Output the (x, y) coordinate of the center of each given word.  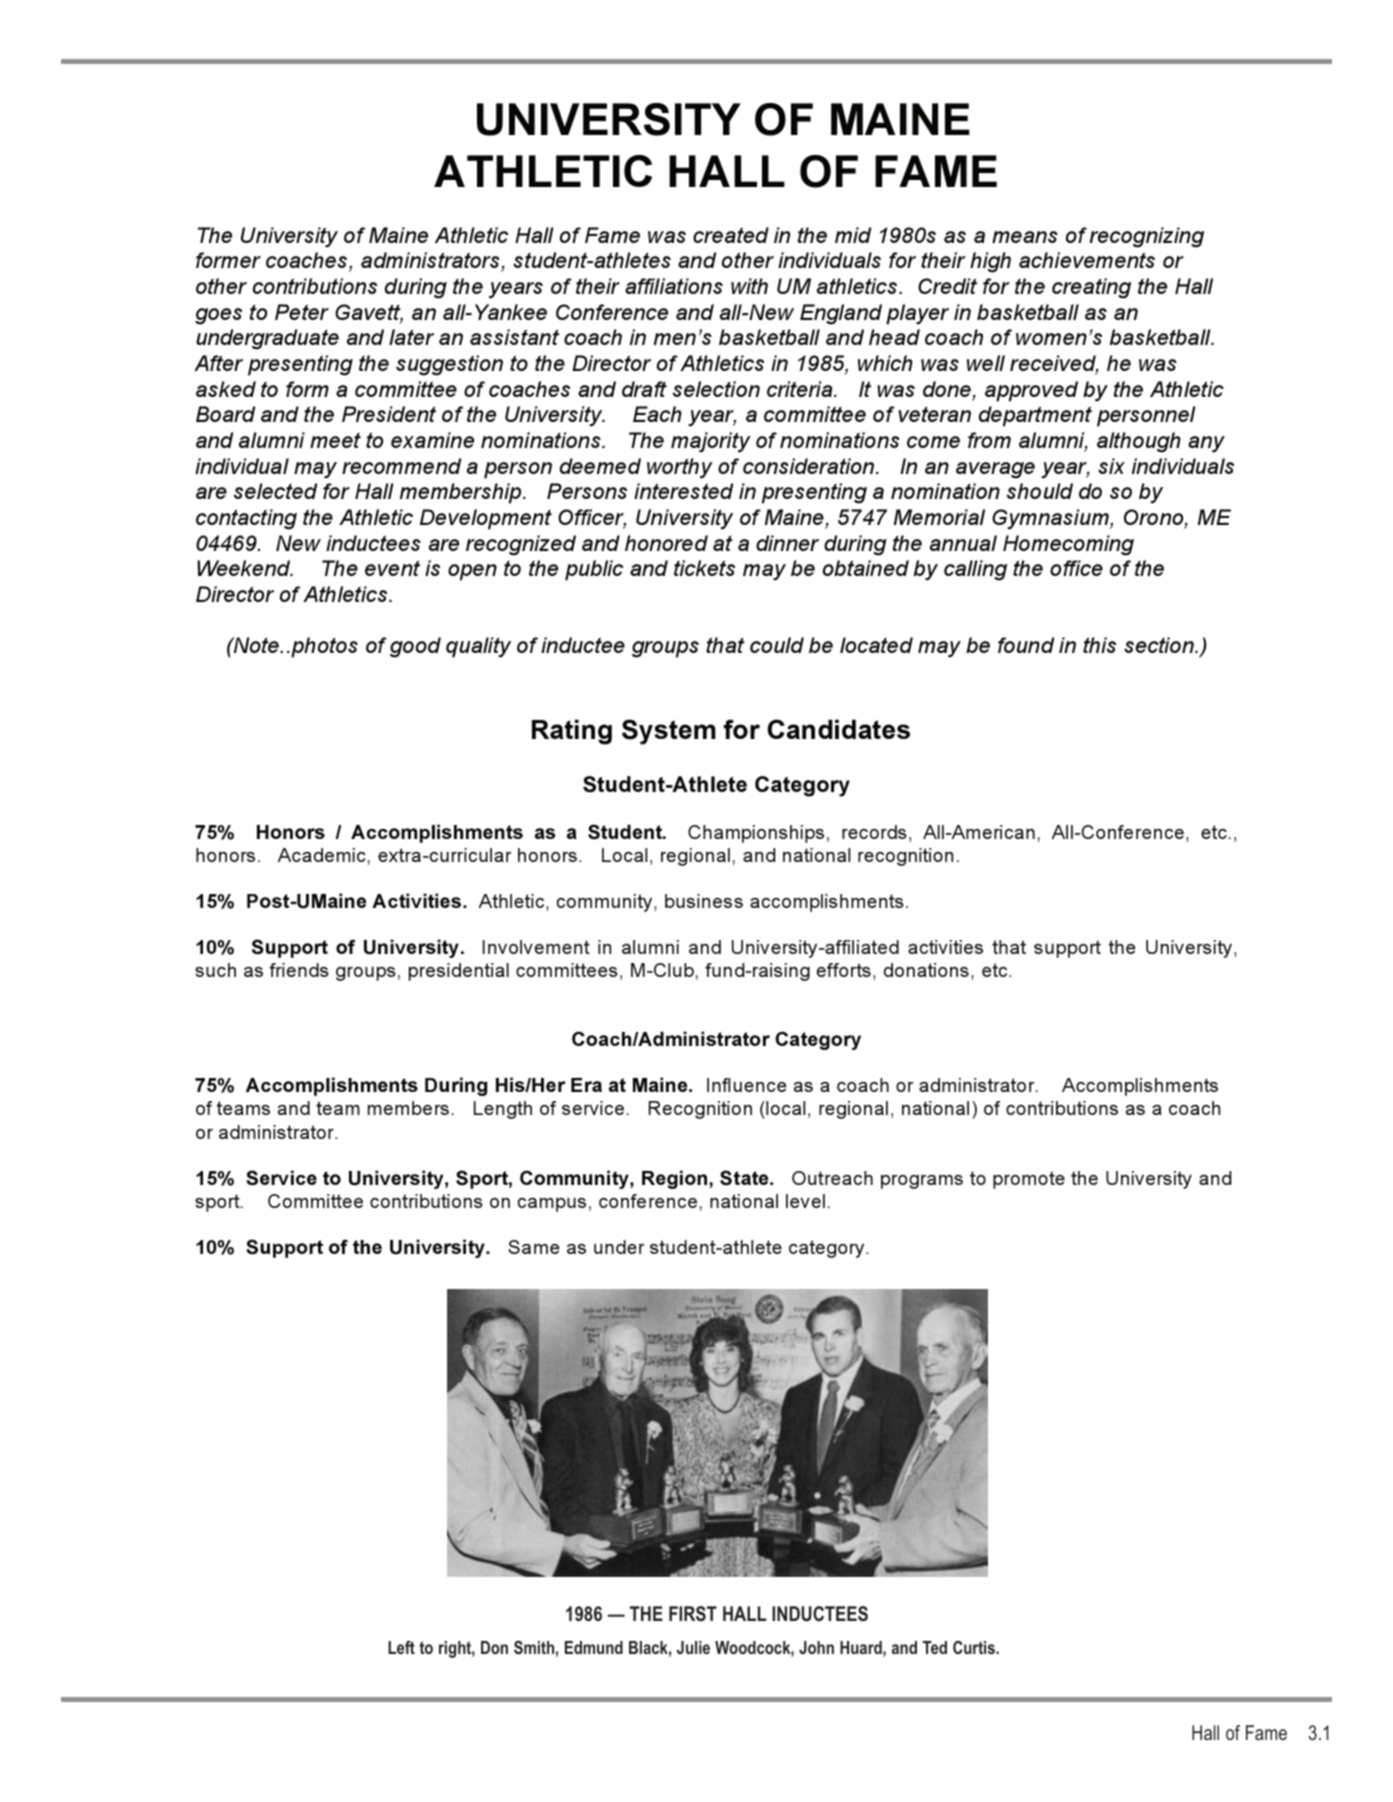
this (1099, 645)
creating (1091, 288)
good (415, 647)
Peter (302, 312)
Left (401, 1647)
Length (503, 1110)
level (805, 1201)
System (669, 732)
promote (1029, 1180)
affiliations (674, 286)
